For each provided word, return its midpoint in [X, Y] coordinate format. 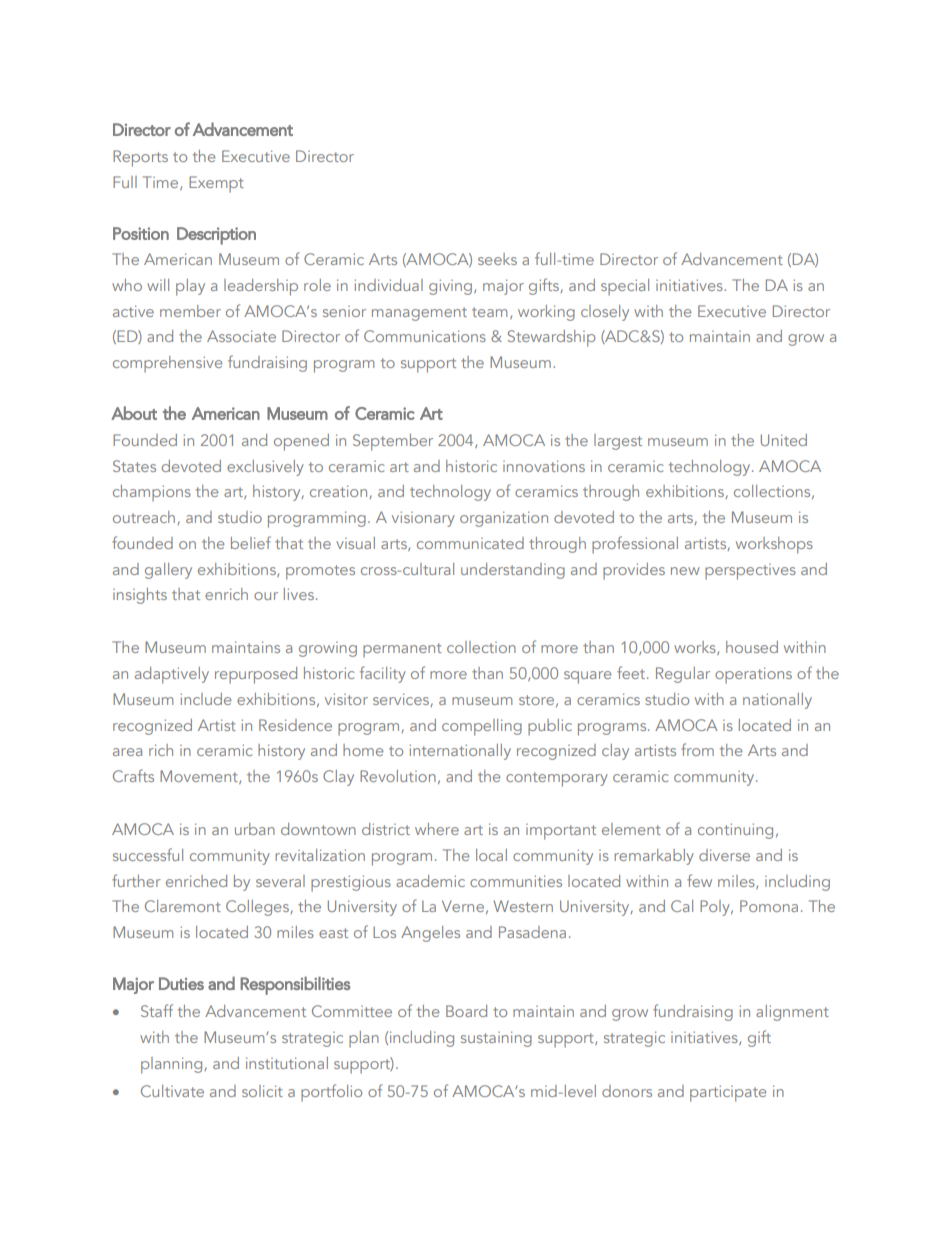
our [266, 596]
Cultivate [172, 1091]
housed [752, 647]
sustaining [496, 1039]
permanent [402, 650]
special [625, 287]
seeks [497, 259]
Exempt [216, 184]
